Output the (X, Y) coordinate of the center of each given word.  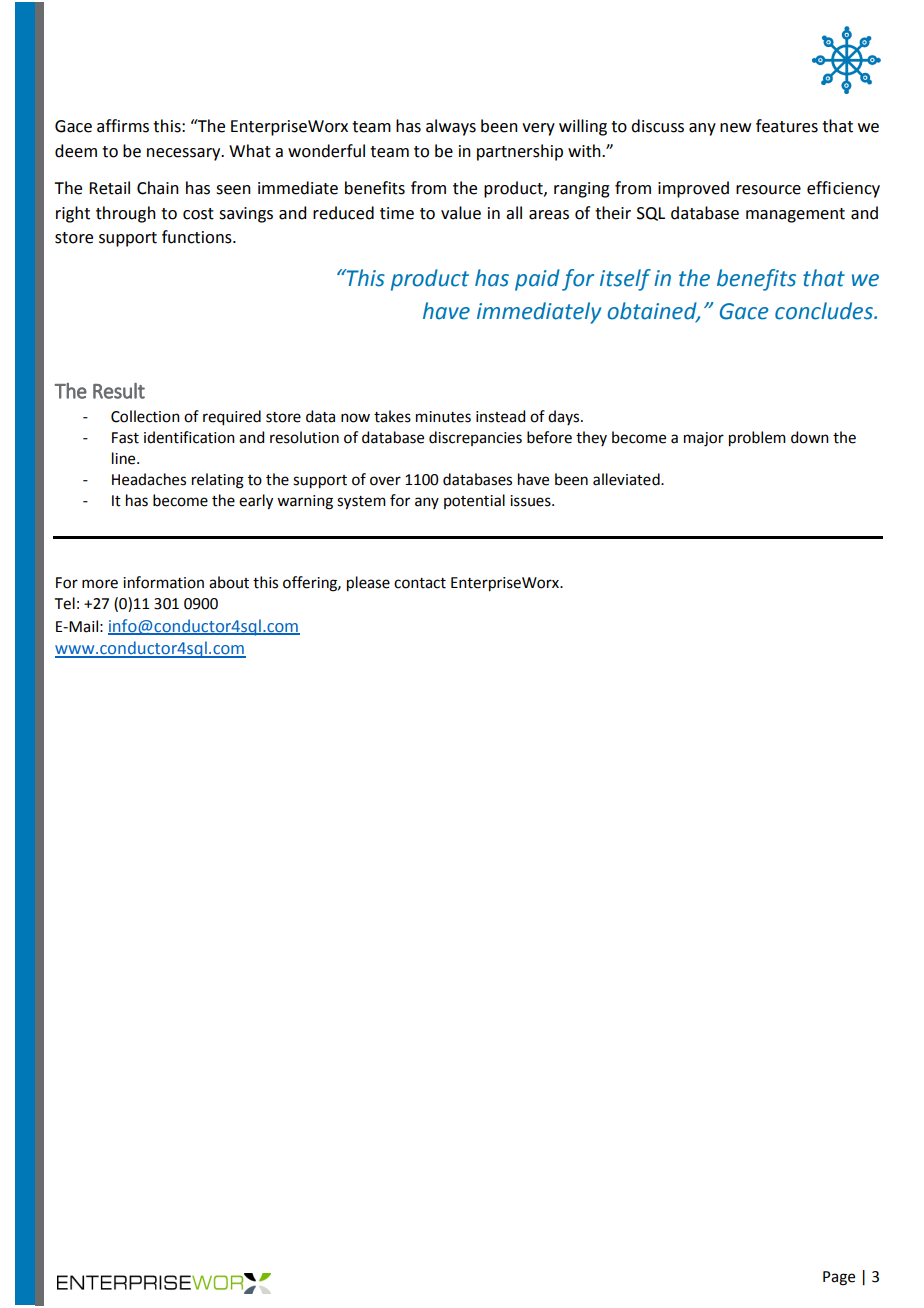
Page (839, 1278)
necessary (185, 154)
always (451, 127)
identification (189, 437)
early (256, 502)
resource (768, 190)
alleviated (627, 479)
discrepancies (475, 438)
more (100, 584)
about (229, 582)
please (368, 584)
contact (420, 583)
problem (757, 439)
